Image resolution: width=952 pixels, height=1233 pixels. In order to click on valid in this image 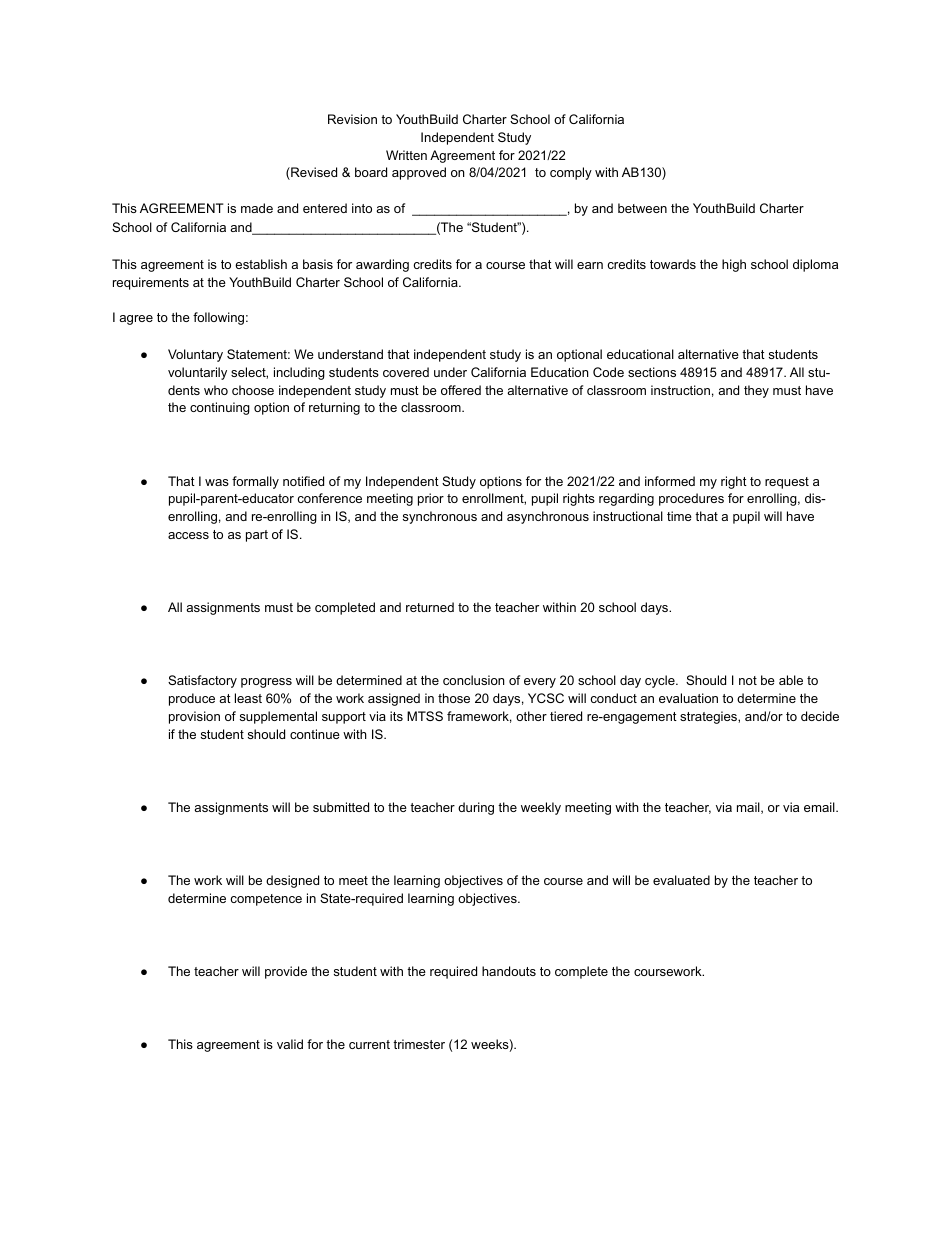, I will do `click(290, 1044)`.
